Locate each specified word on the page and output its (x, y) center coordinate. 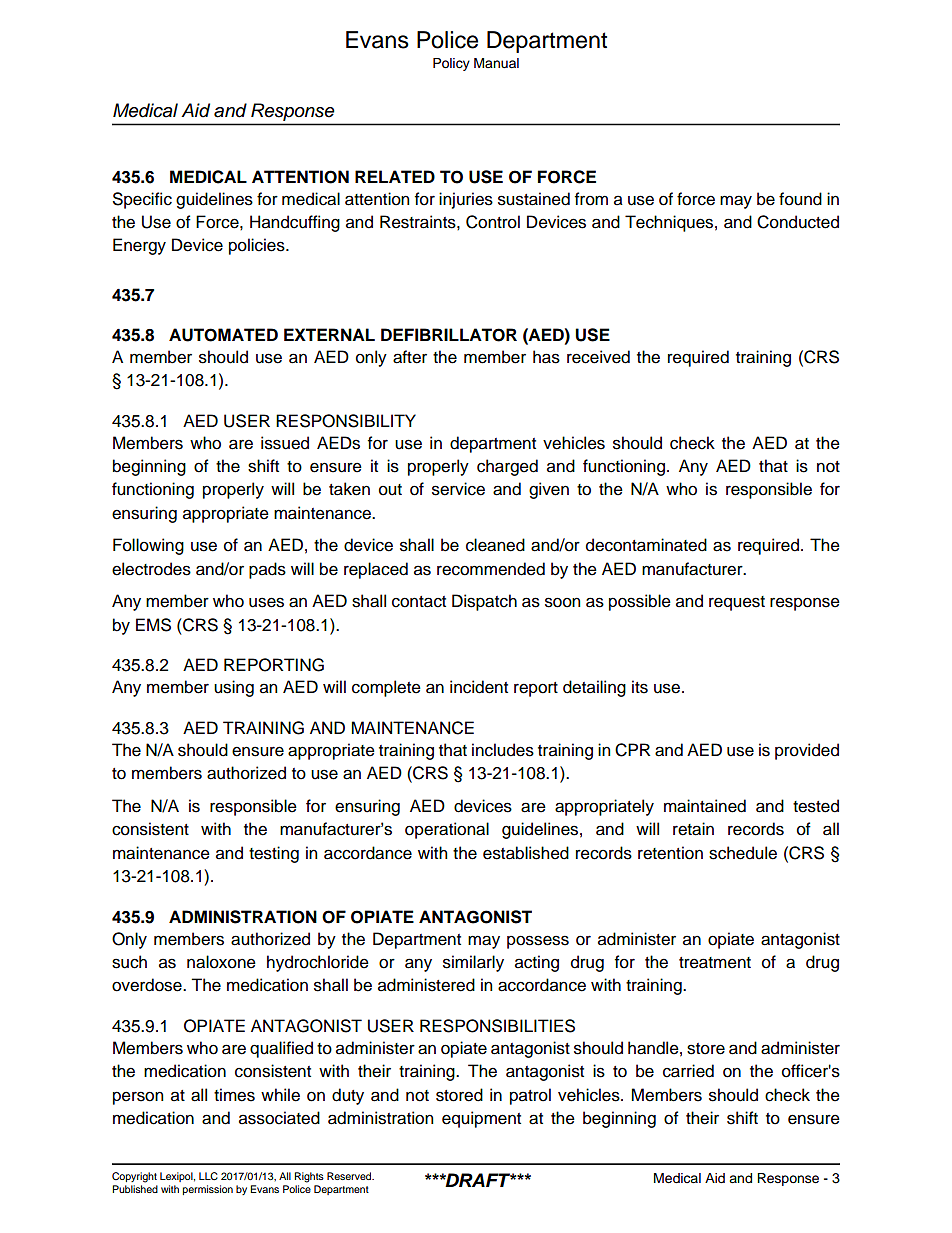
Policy (451, 64)
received (598, 357)
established (526, 853)
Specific (142, 200)
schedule (743, 853)
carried (688, 1071)
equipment (481, 1119)
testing (274, 854)
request (737, 603)
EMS (153, 625)
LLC (208, 1176)
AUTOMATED (223, 335)
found (800, 199)
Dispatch (484, 602)
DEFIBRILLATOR (449, 335)
